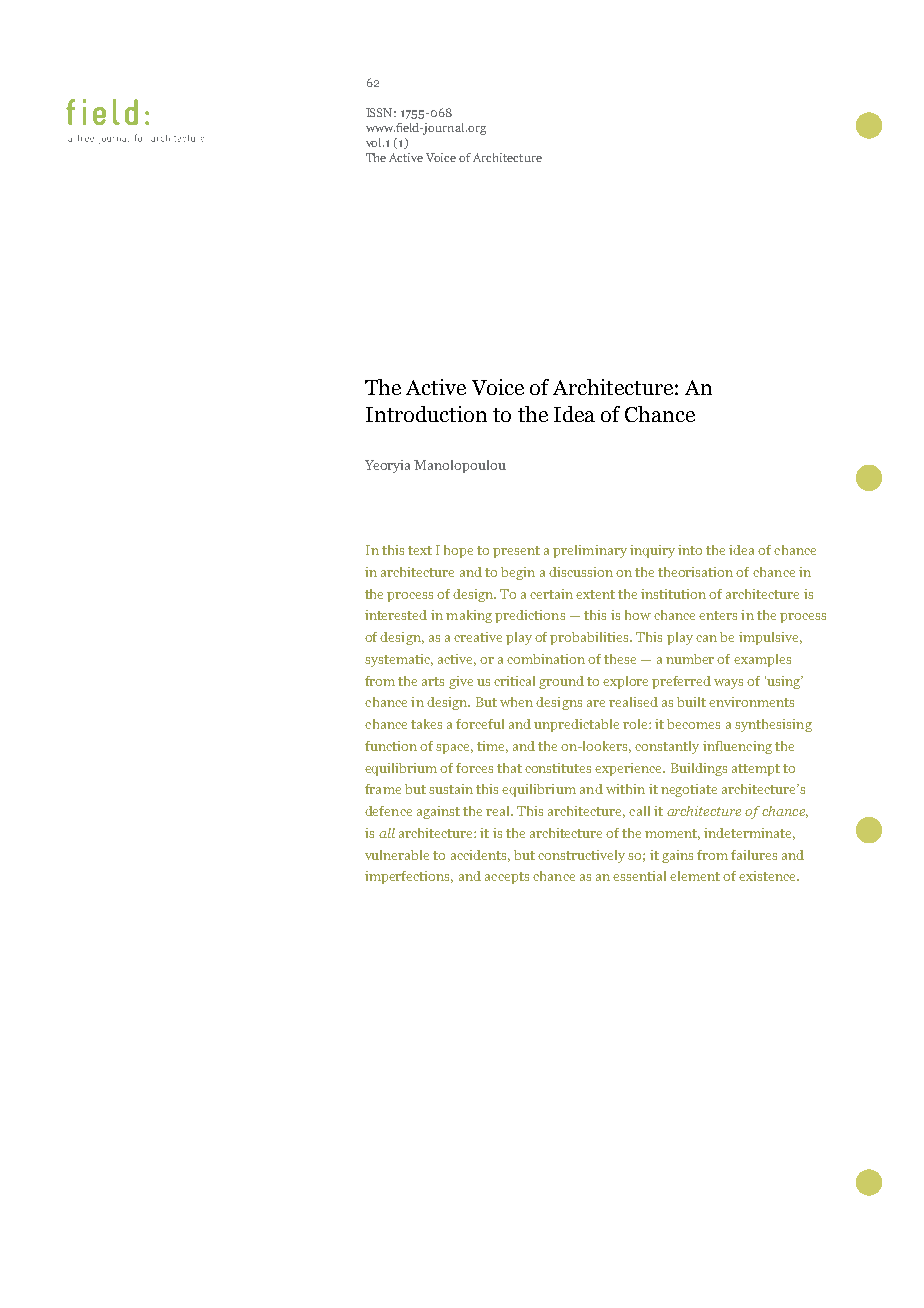  Describe the element at coordinates (590, 638) in the screenshot. I see `probabilities` at that location.
